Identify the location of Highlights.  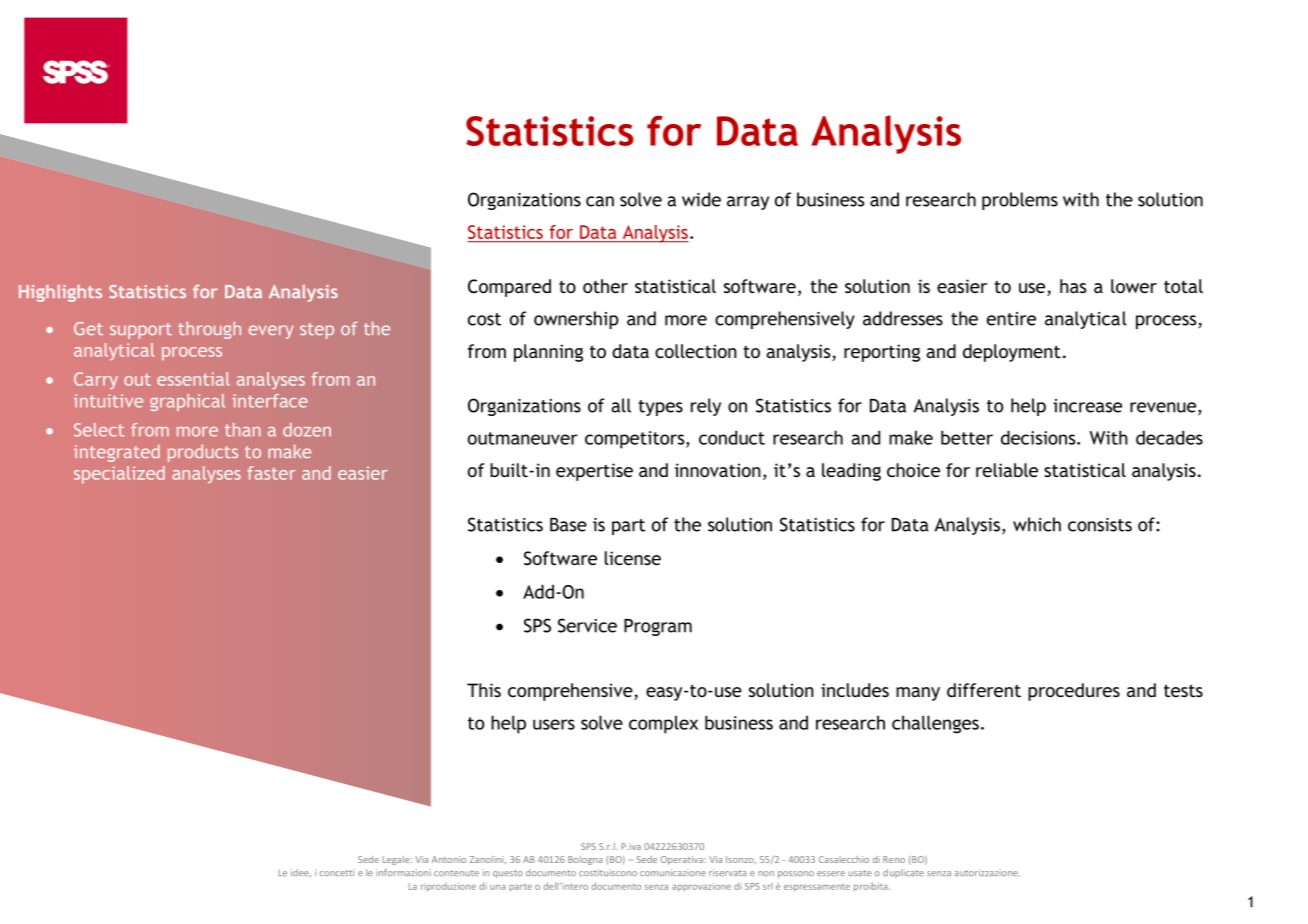
(60, 293).
